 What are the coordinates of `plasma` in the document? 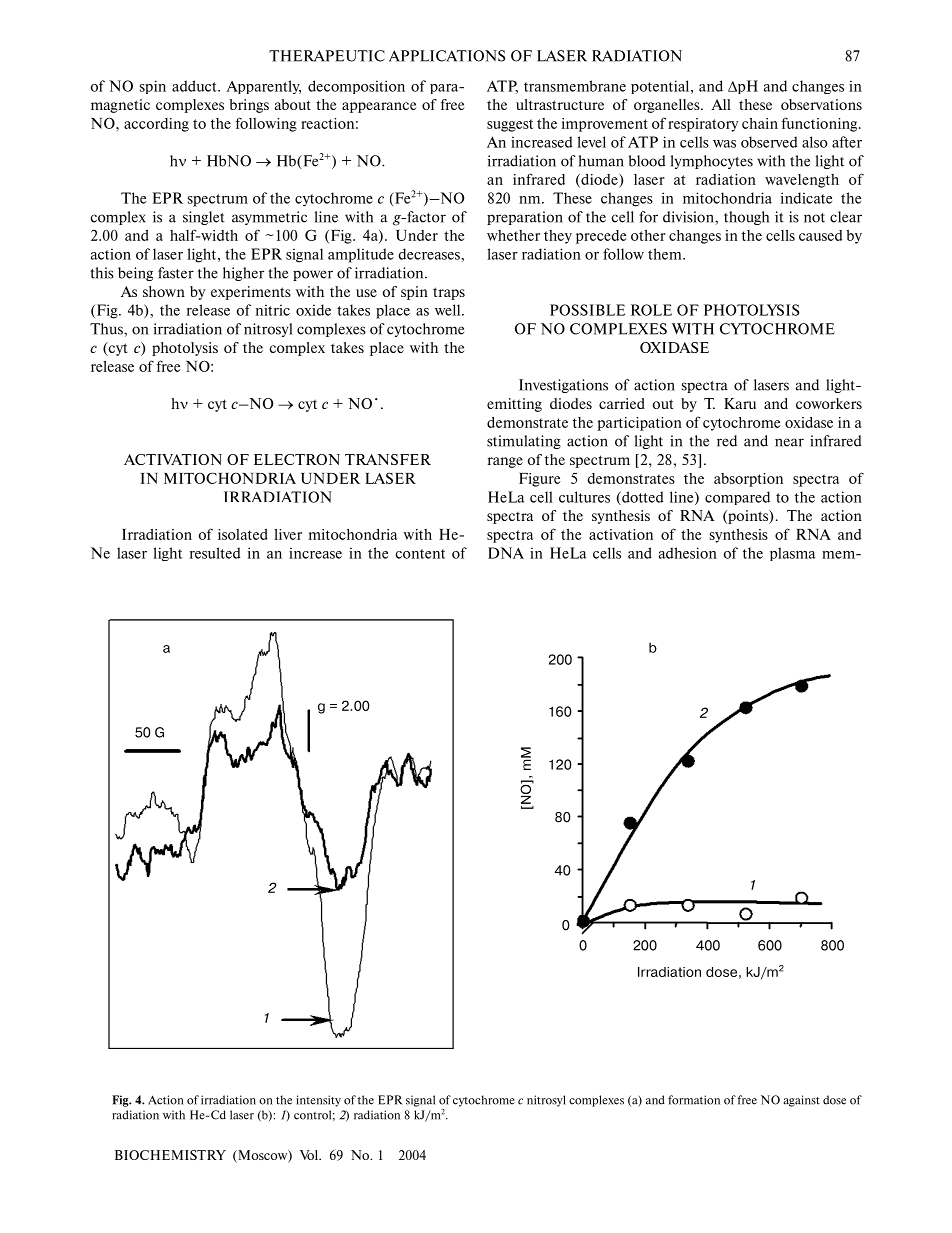 It's located at (792, 554).
